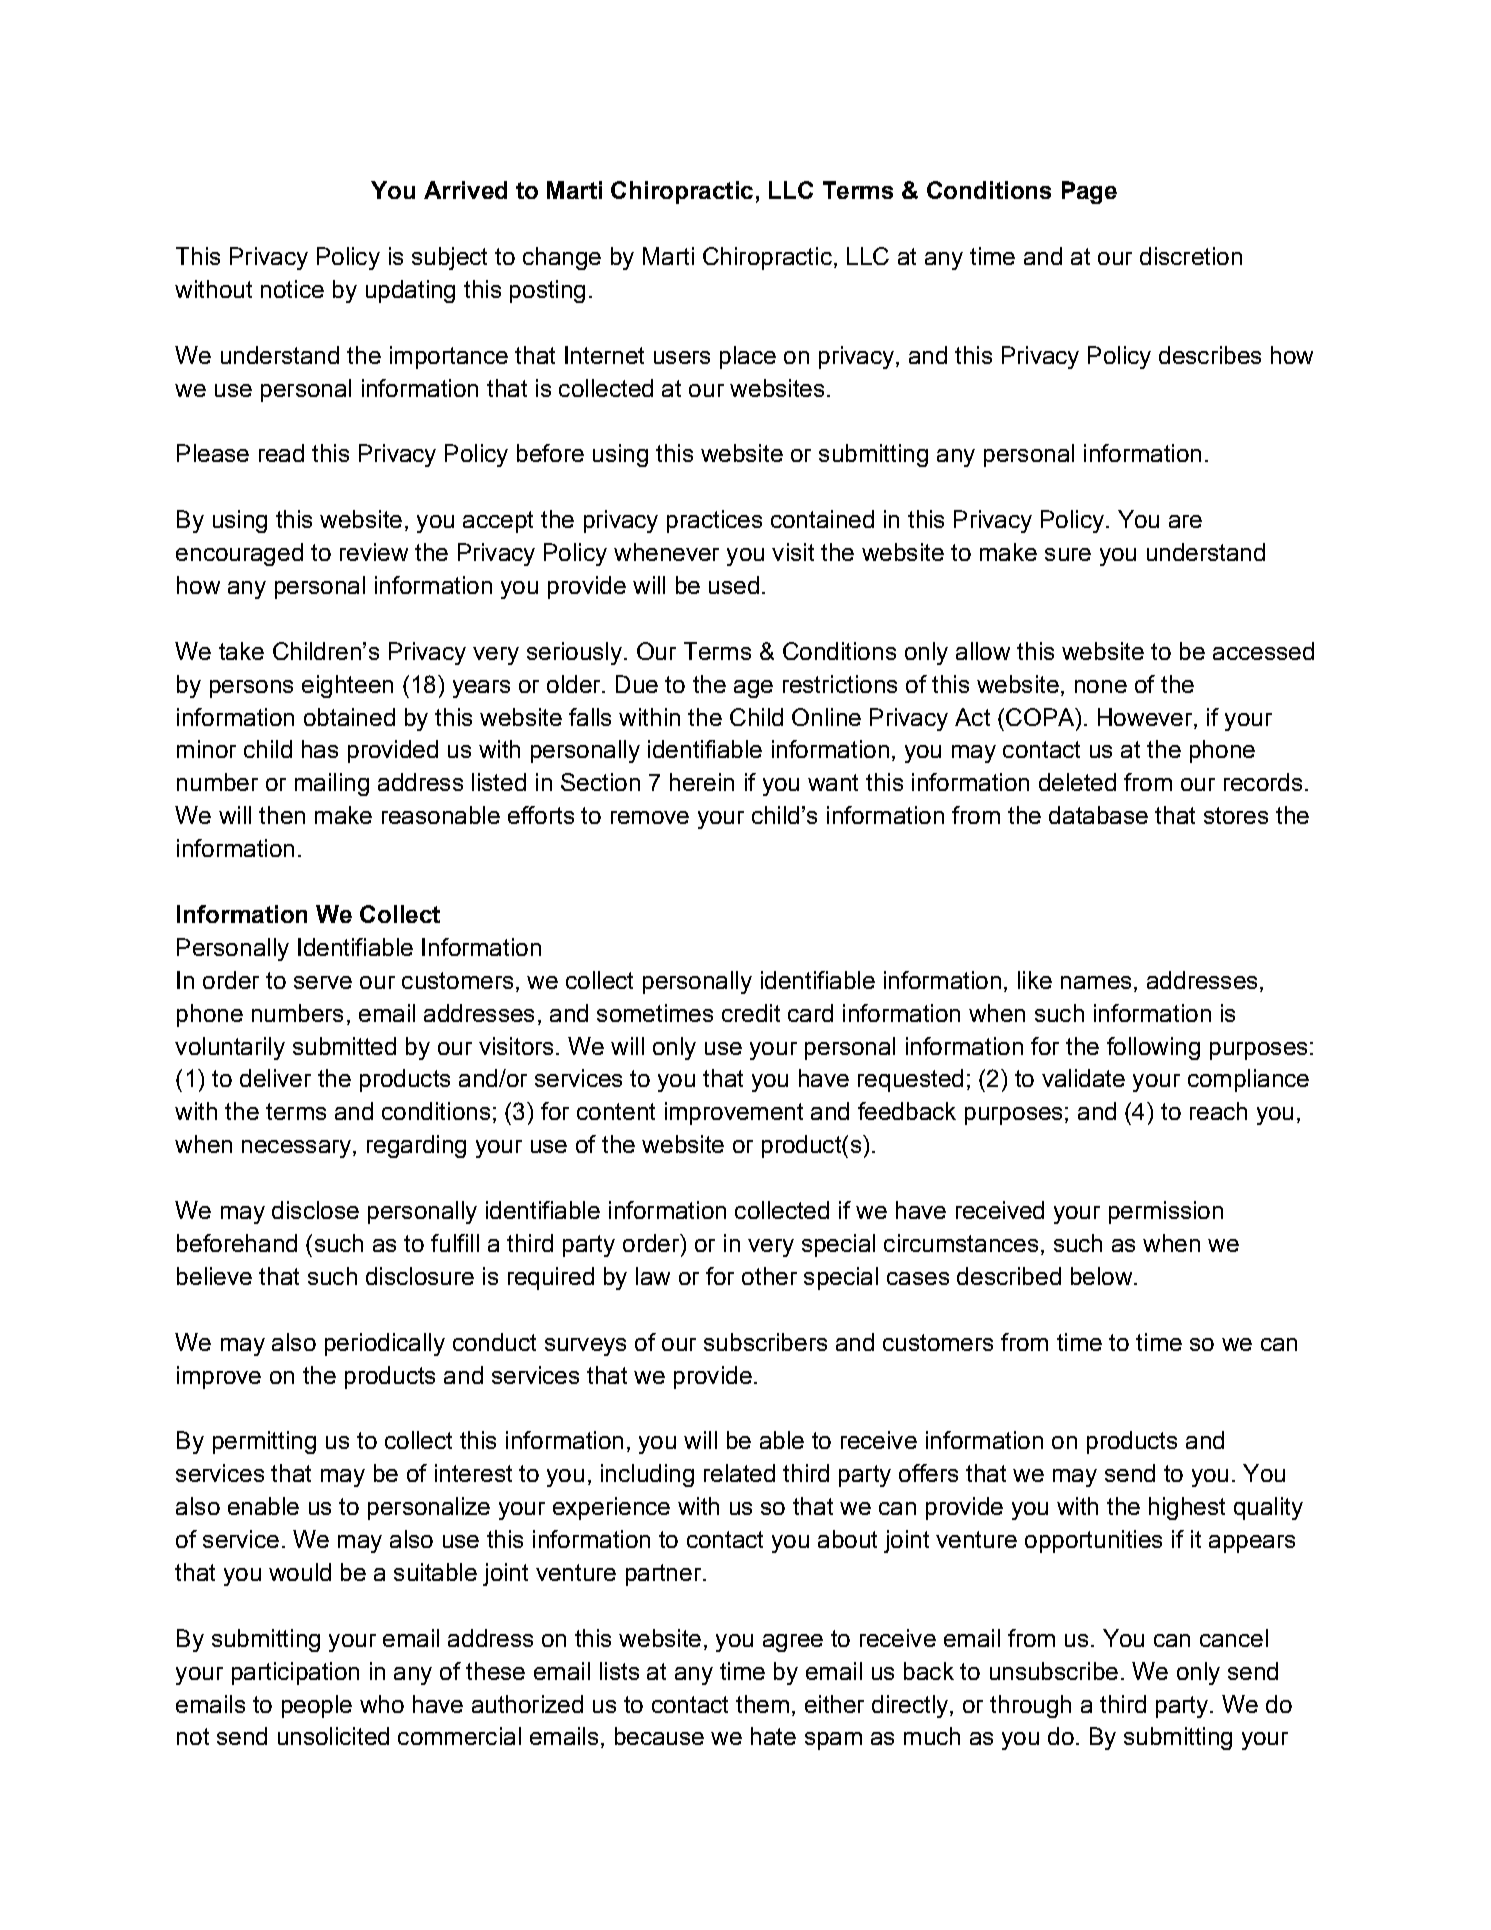  What do you see at coordinates (1054, 1671) in the document?
I see `unsubscribe` at bounding box center [1054, 1671].
